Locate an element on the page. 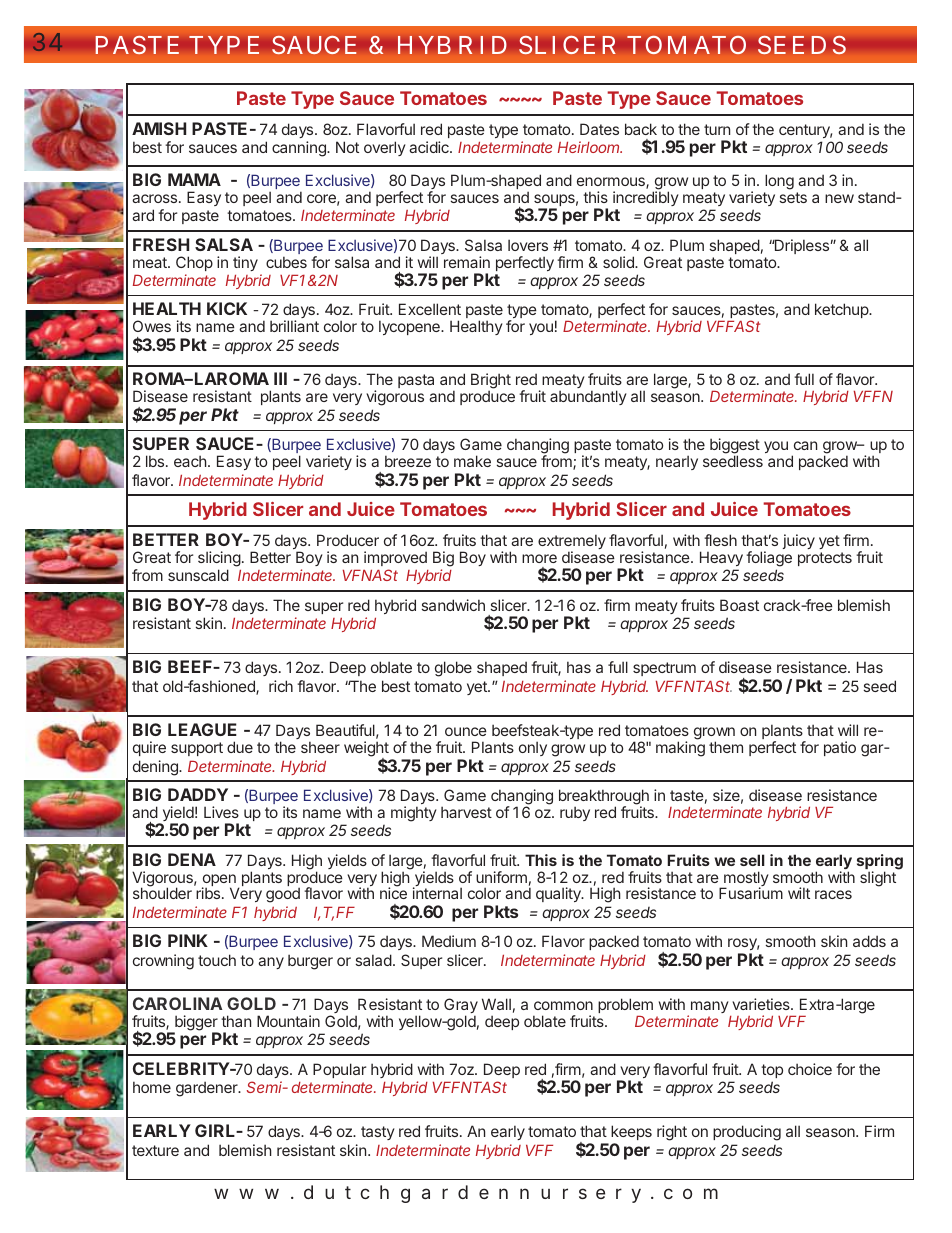 This document has height=1233, width=952. long is located at coordinates (779, 182).
